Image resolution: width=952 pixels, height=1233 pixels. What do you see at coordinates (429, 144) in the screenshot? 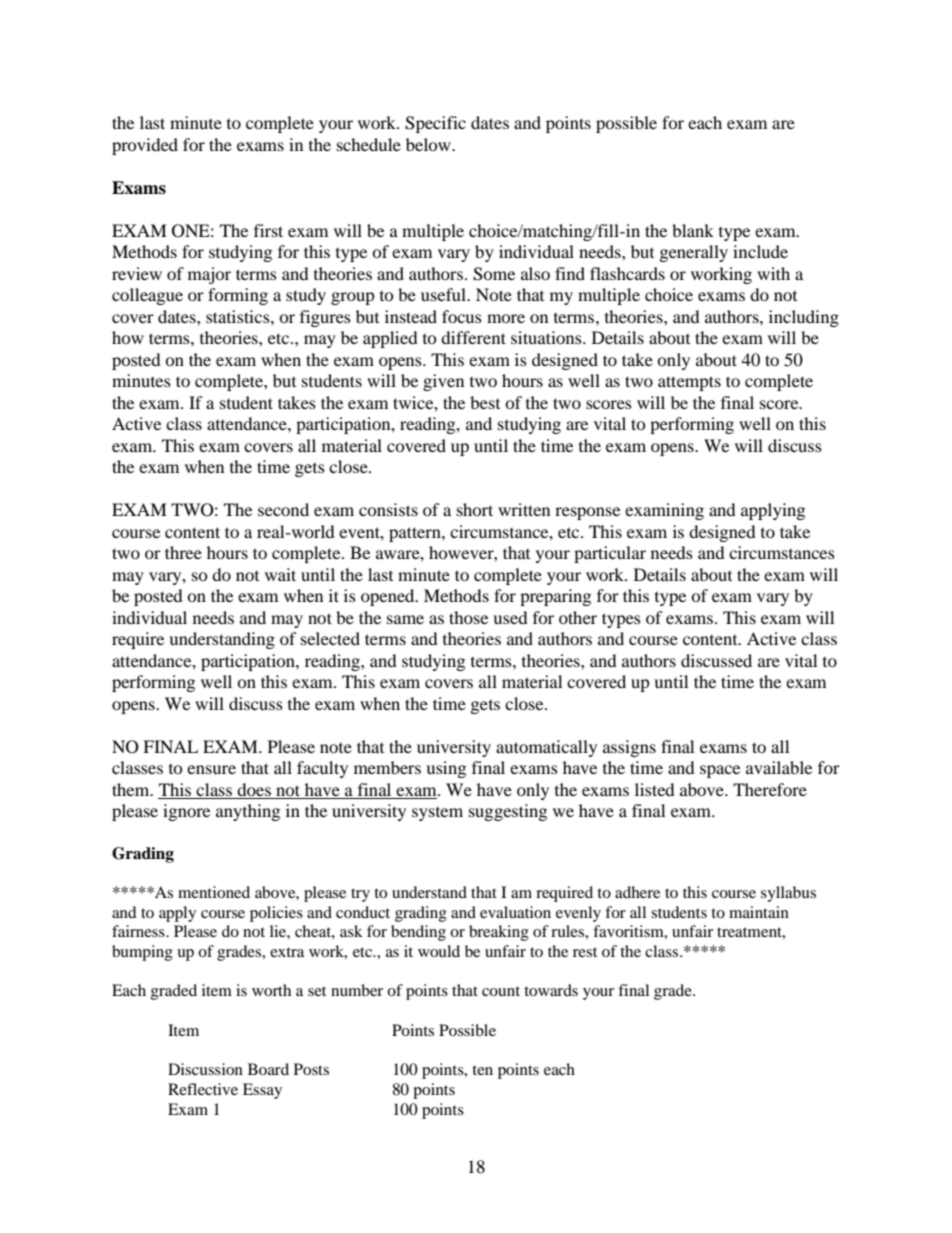
I see `below` at bounding box center [429, 144].
